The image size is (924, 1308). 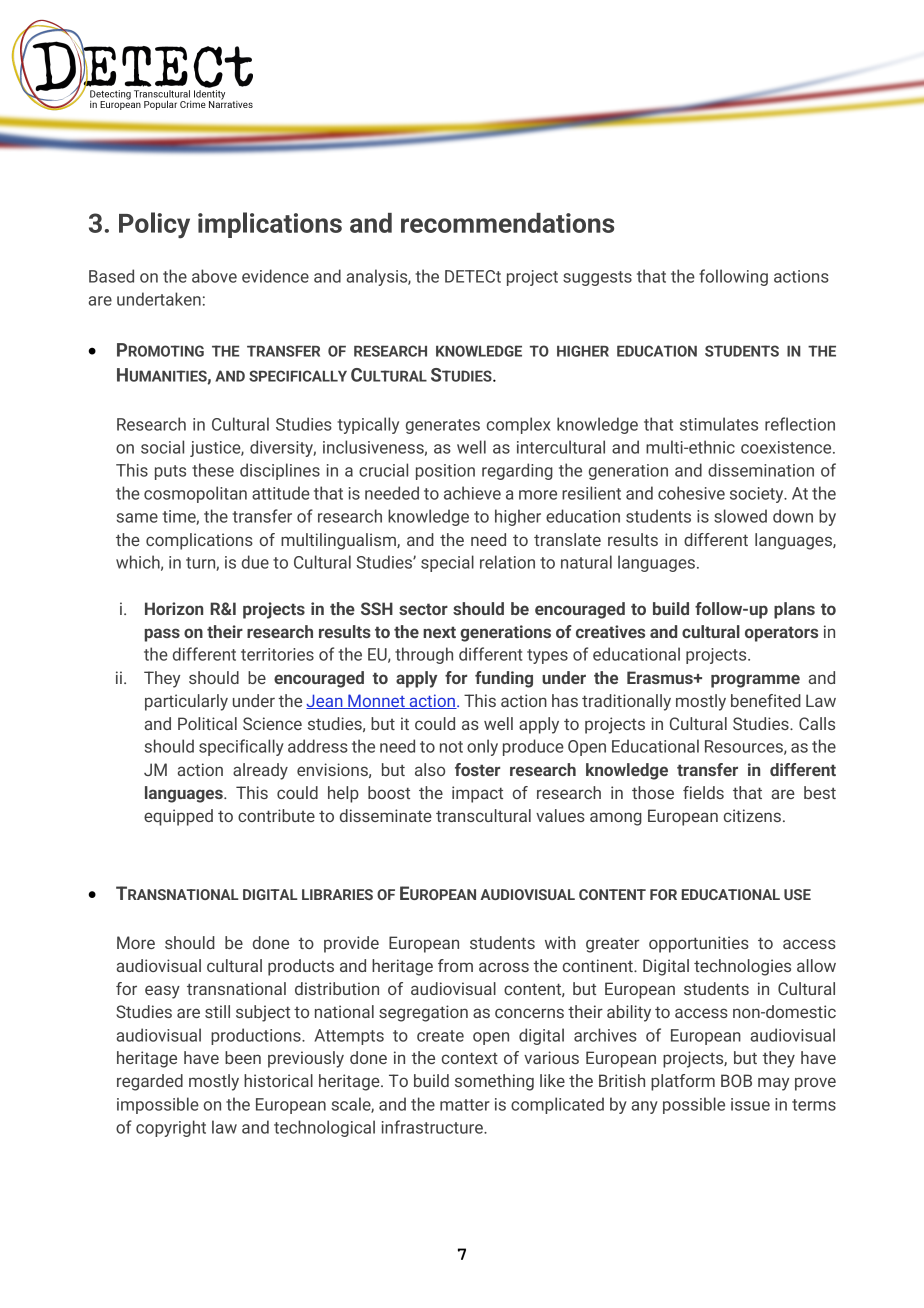 What do you see at coordinates (171, 1128) in the screenshot?
I see `copyright` at bounding box center [171, 1128].
